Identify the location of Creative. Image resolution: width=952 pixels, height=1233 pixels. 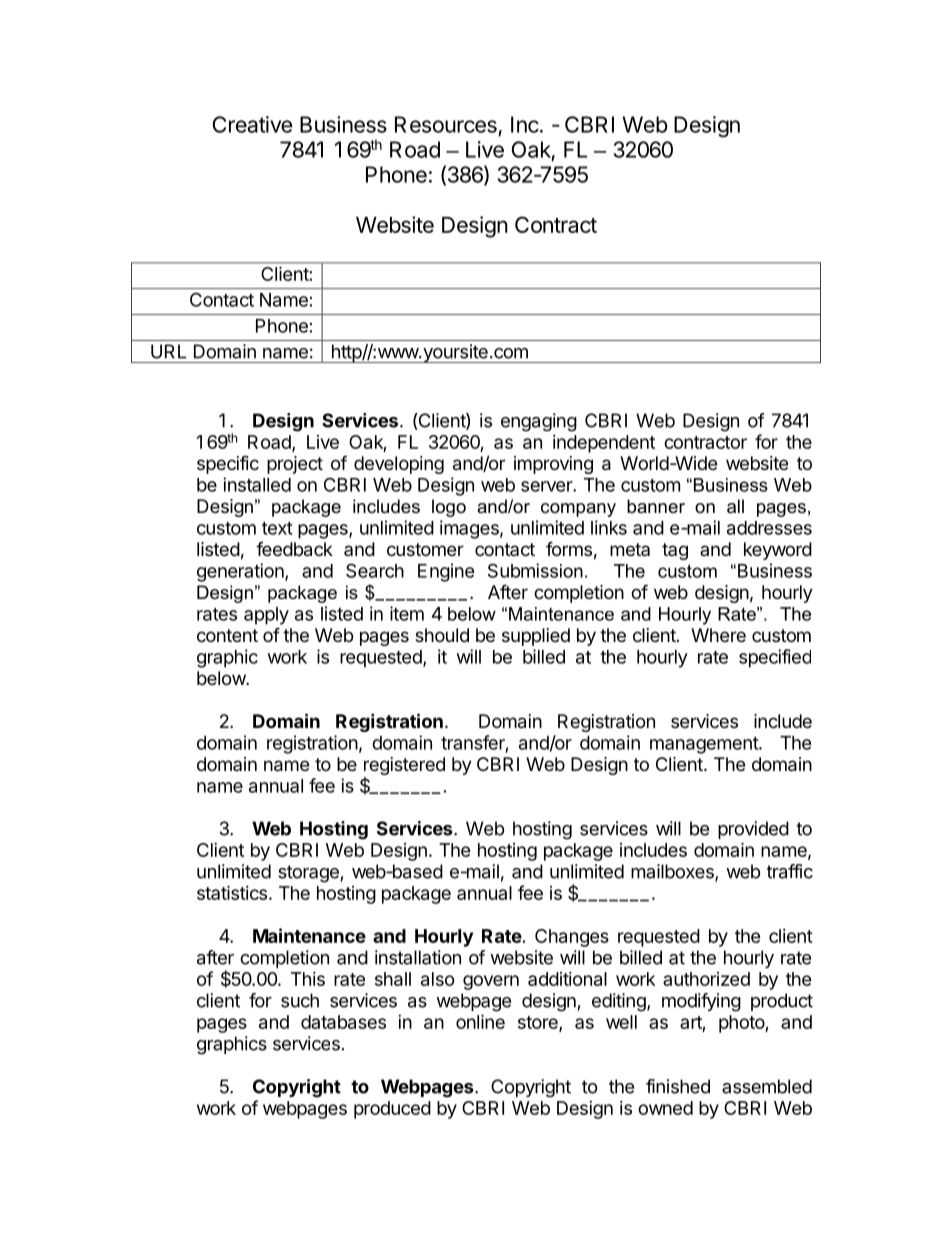
(252, 124).
